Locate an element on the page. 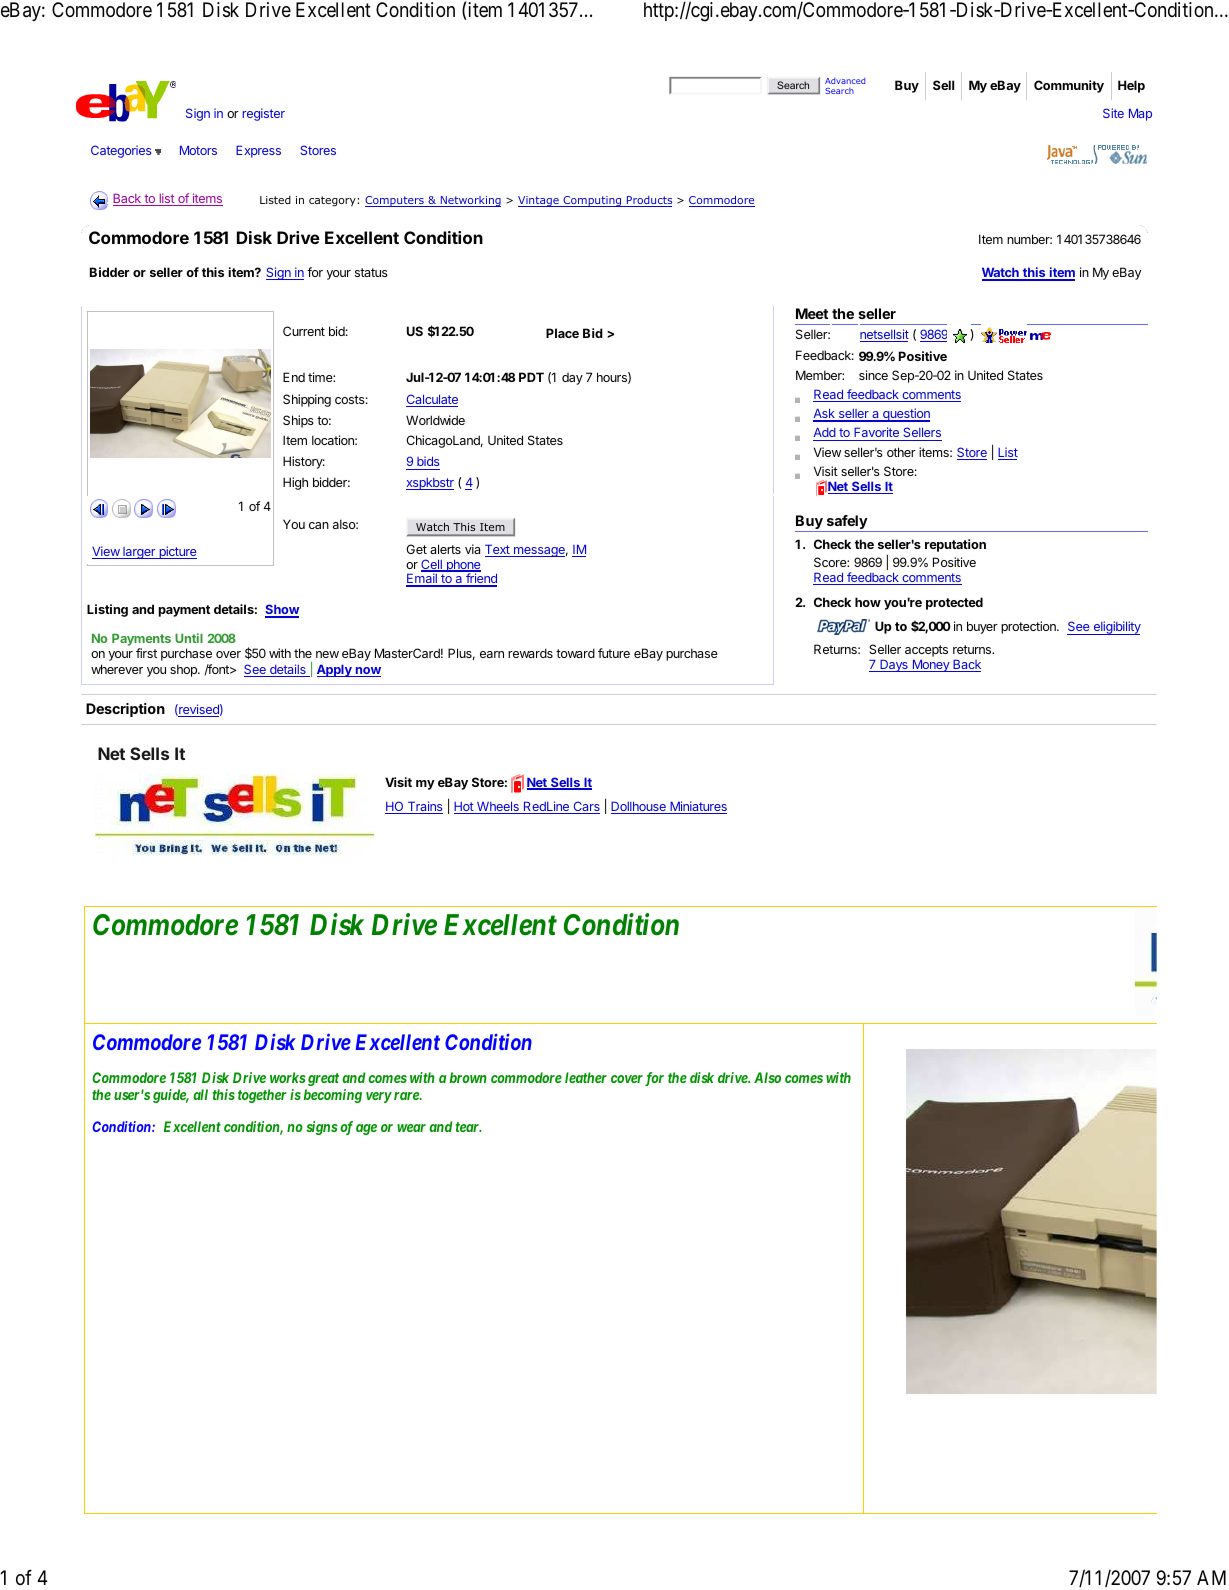 The height and width of the document is (1590, 1229). Products is located at coordinates (648, 201).
